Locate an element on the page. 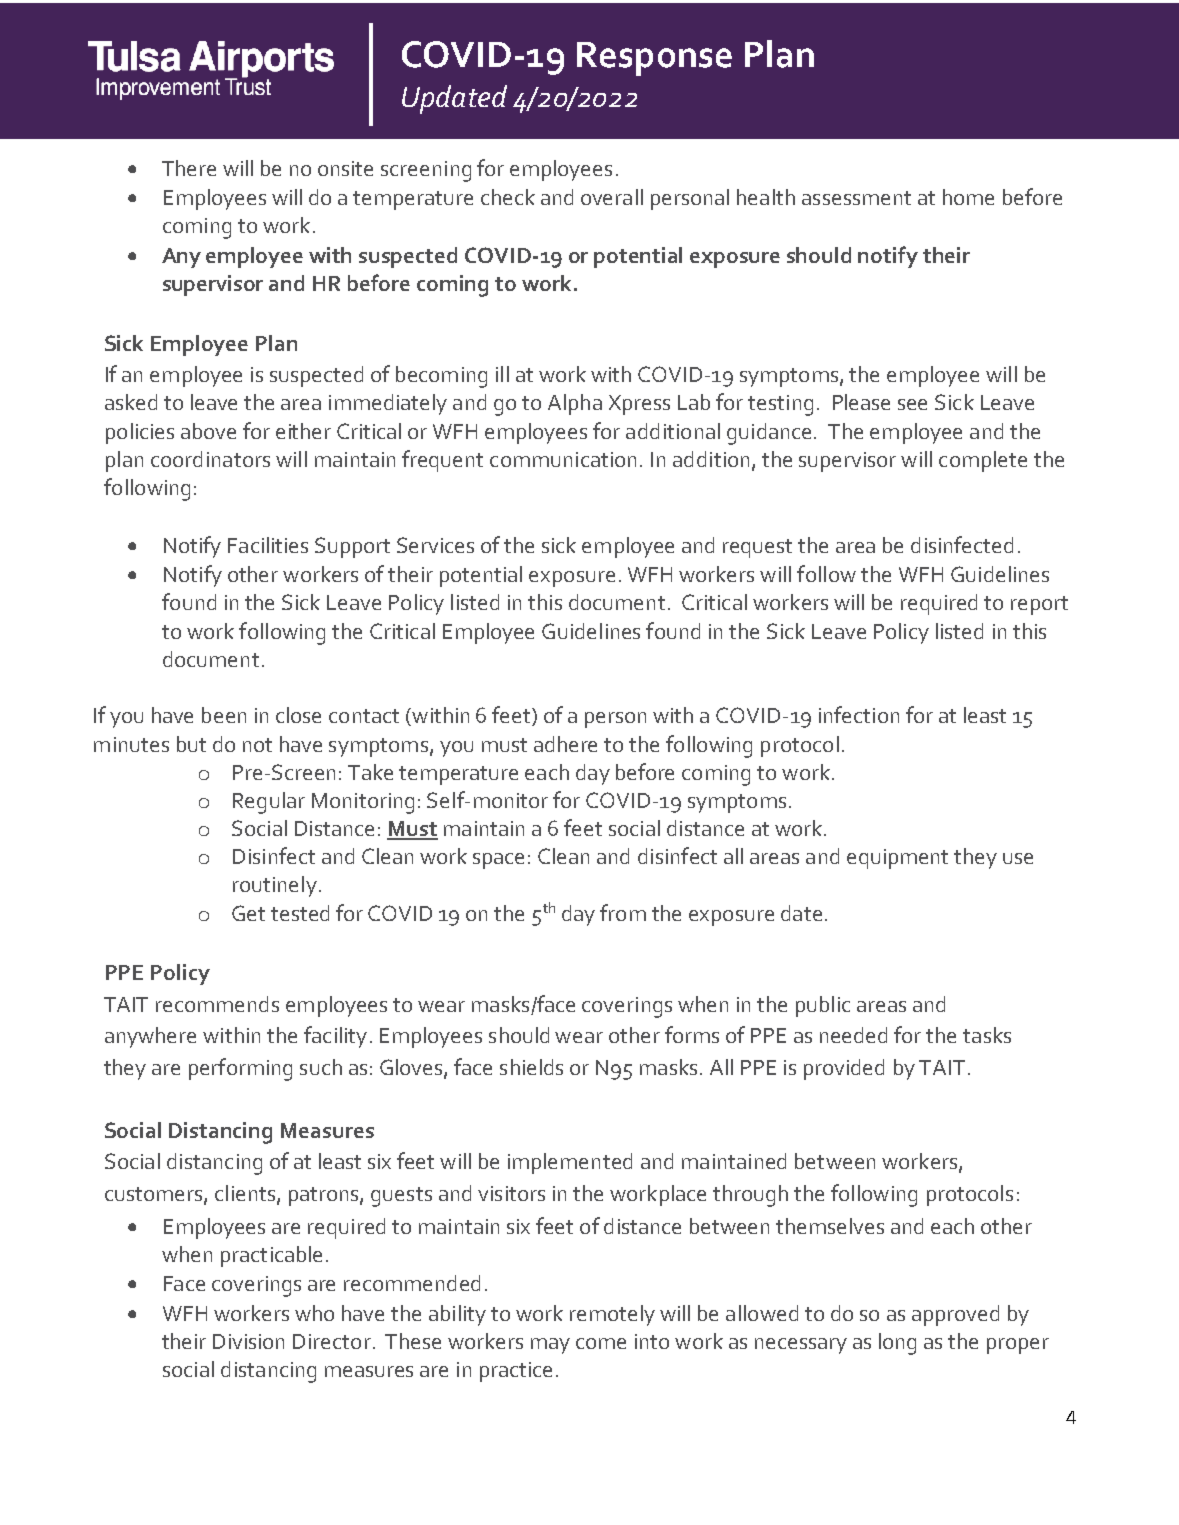  Division is located at coordinates (248, 1341).
